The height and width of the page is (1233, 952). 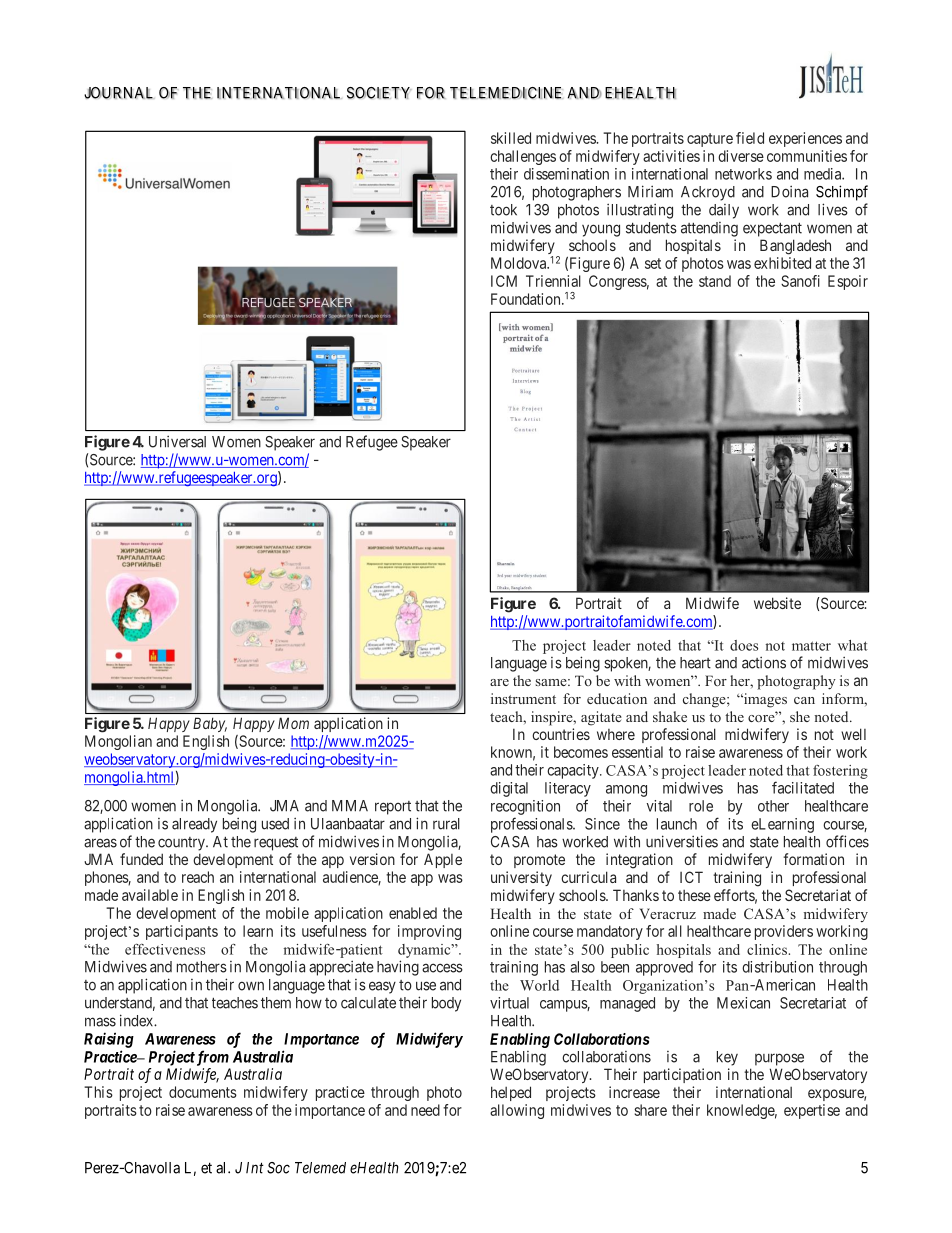 I want to click on JOURNAL, so click(x=119, y=93).
